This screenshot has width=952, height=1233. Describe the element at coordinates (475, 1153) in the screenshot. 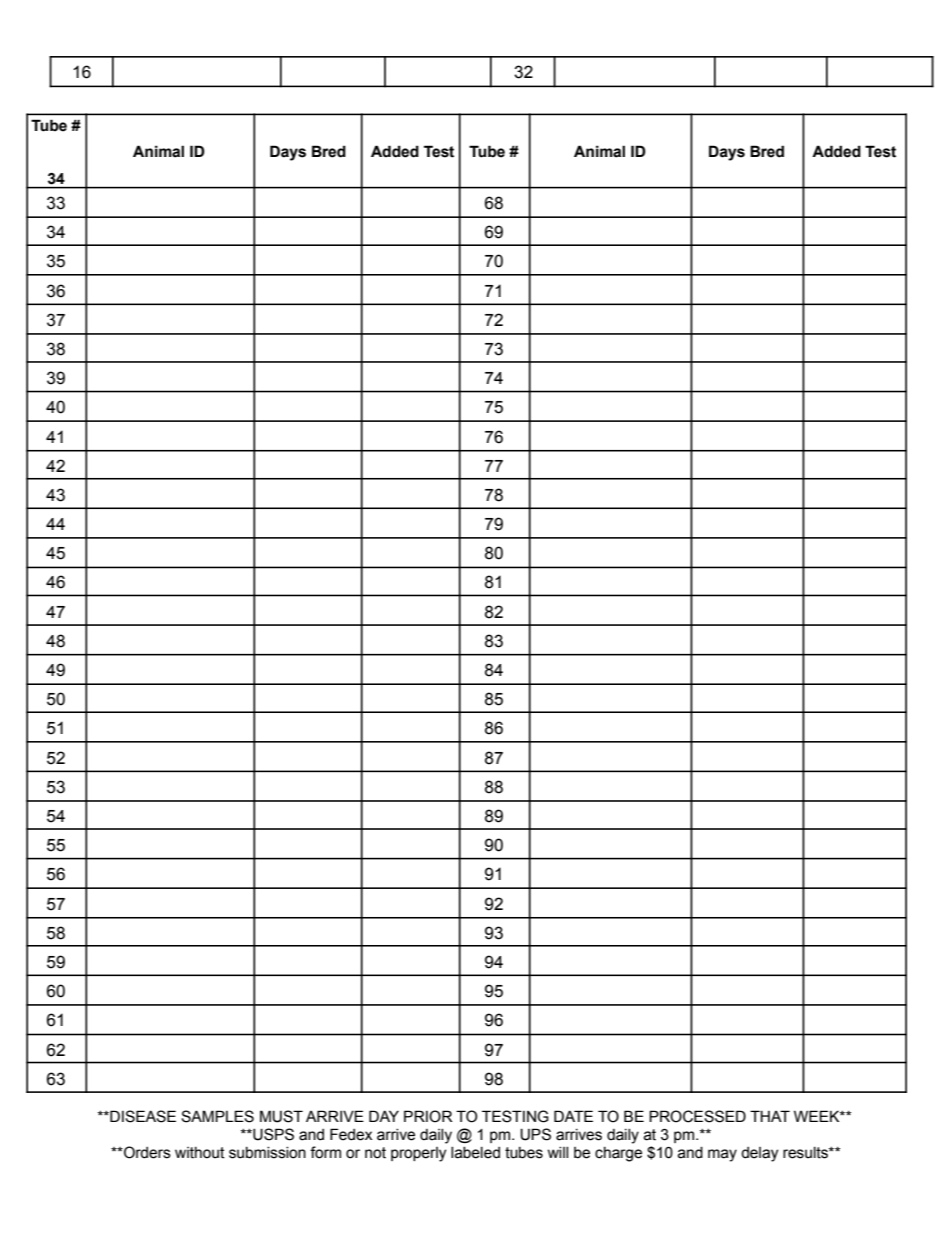

I see `labeled` at that location.
